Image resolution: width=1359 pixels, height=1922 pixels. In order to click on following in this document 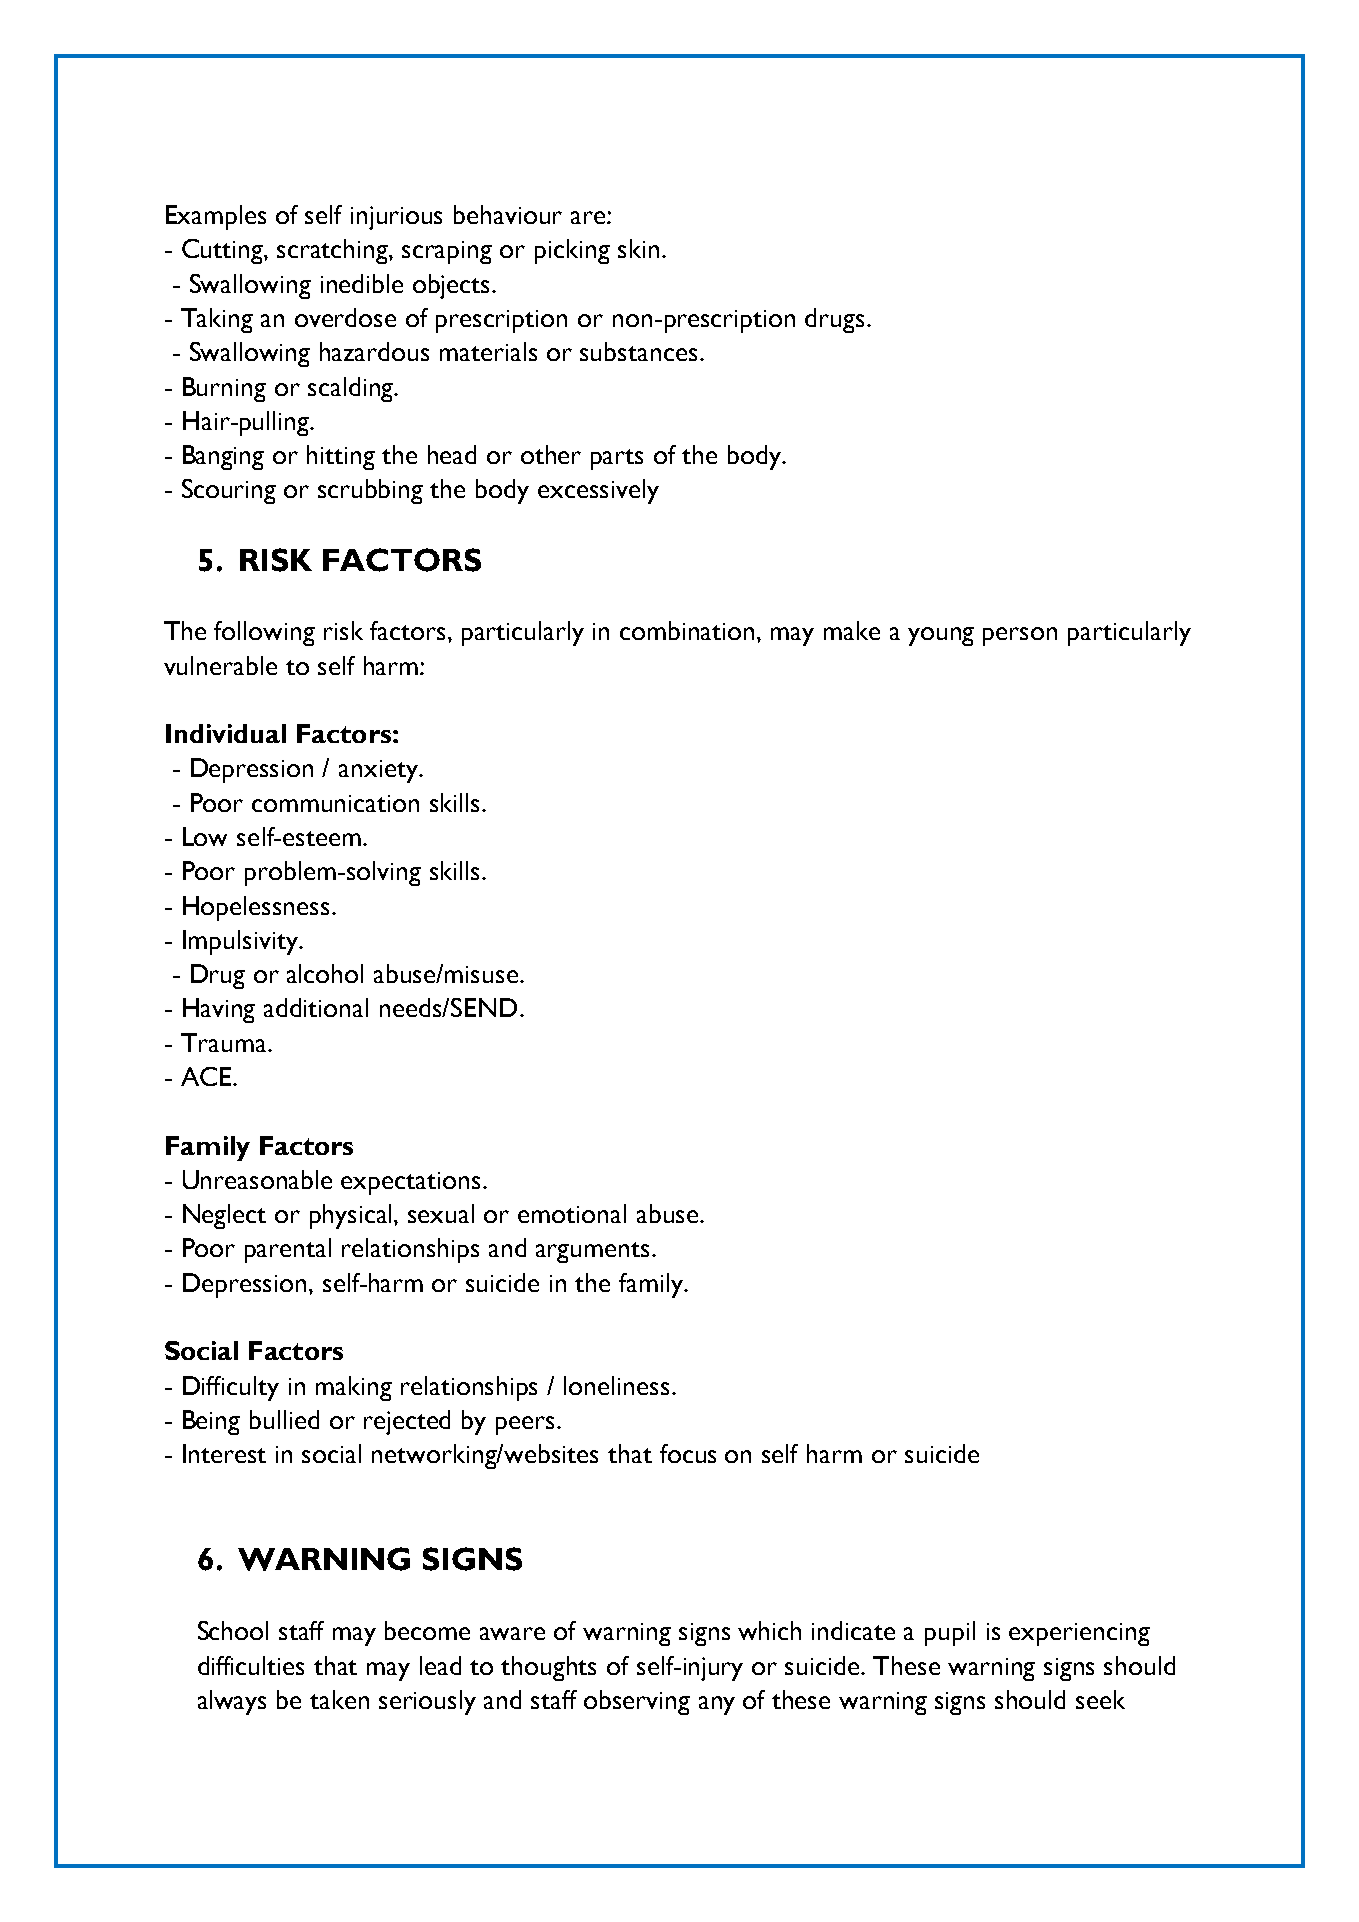, I will do `click(264, 633)`.
